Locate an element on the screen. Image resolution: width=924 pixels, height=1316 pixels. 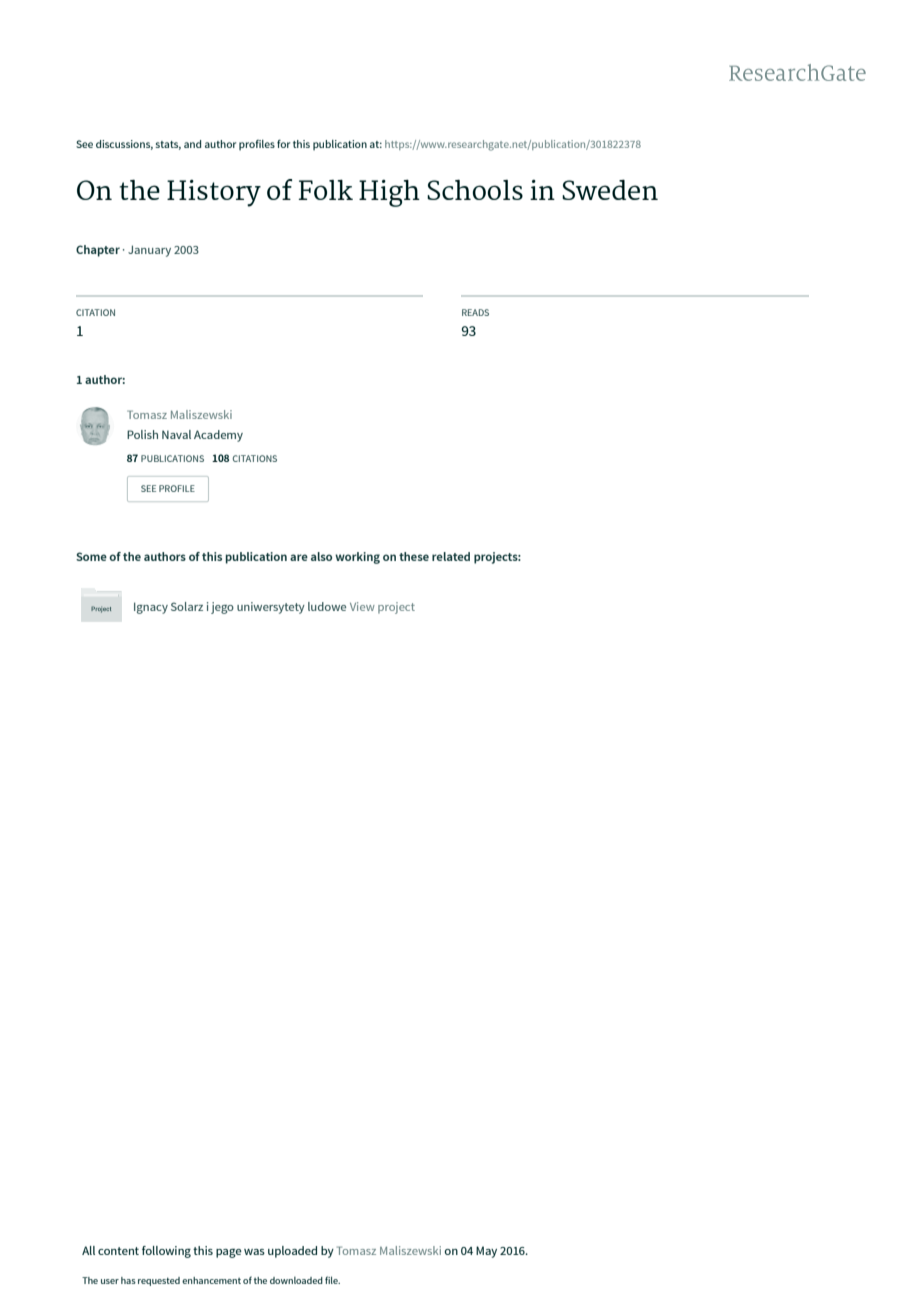
uploaded is located at coordinates (292, 1252).
